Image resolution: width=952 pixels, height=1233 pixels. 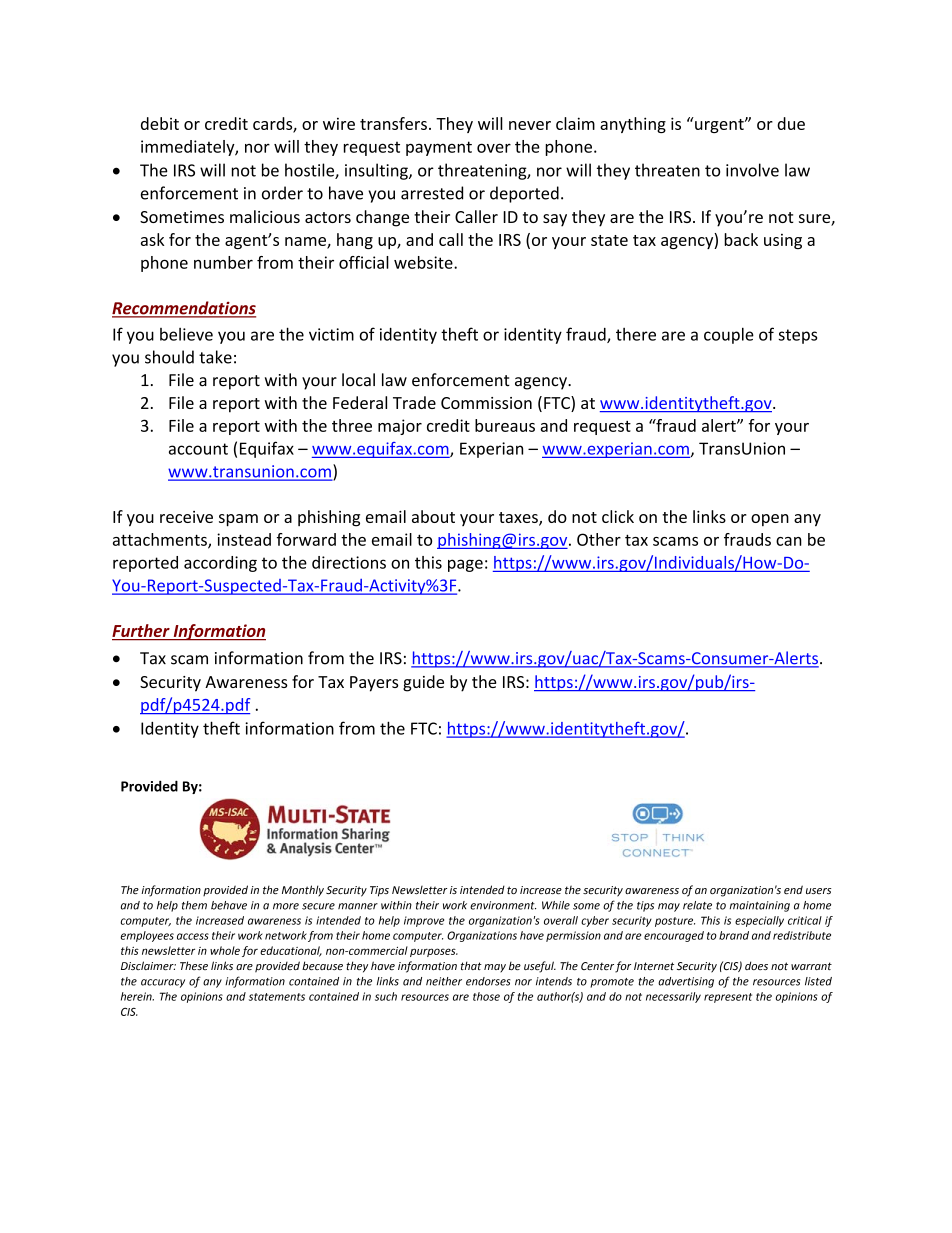 What do you see at coordinates (729, 335) in the screenshot?
I see `couple` at bounding box center [729, 335].
